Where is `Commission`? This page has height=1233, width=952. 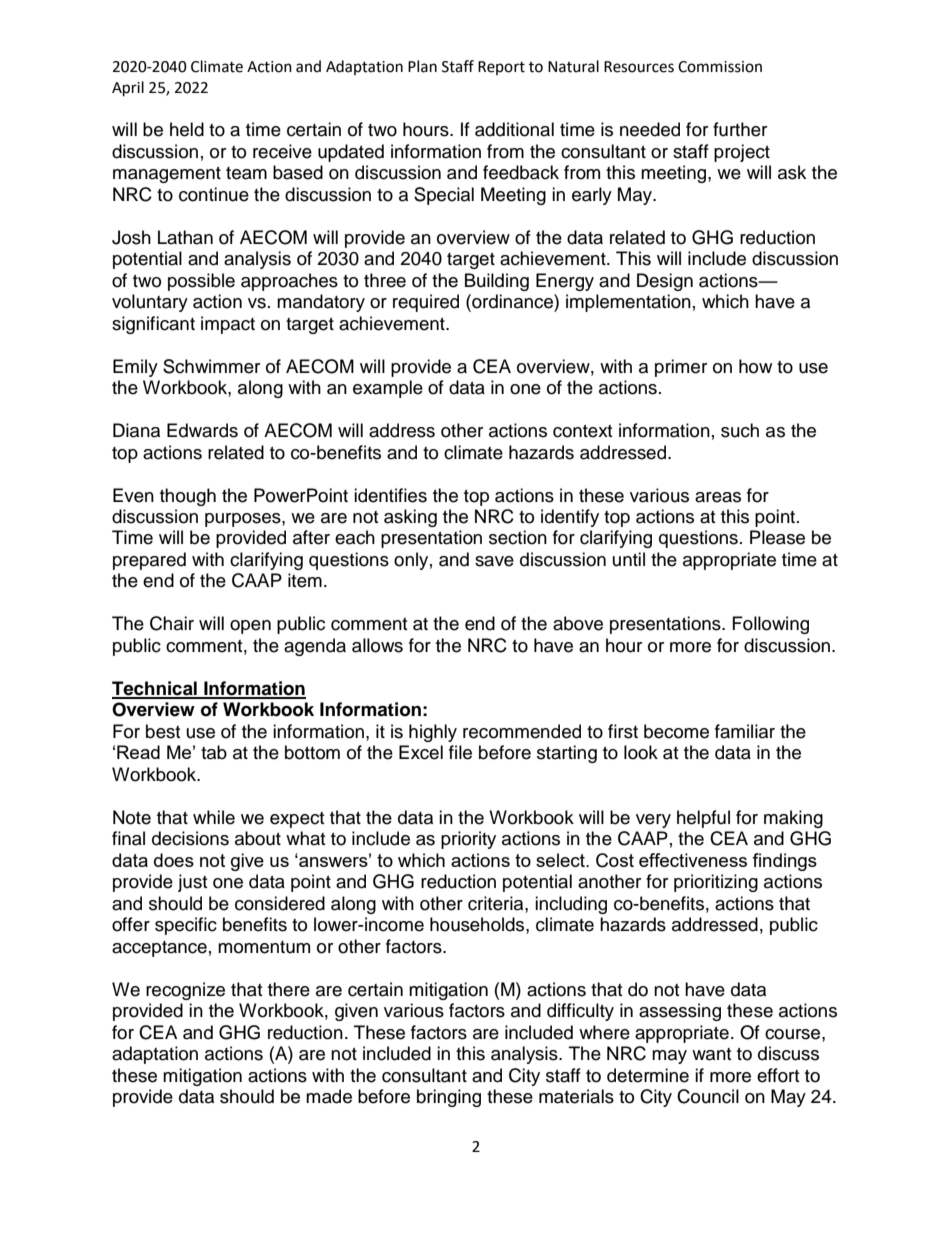 Commission is located at coordinates (720, 67).
